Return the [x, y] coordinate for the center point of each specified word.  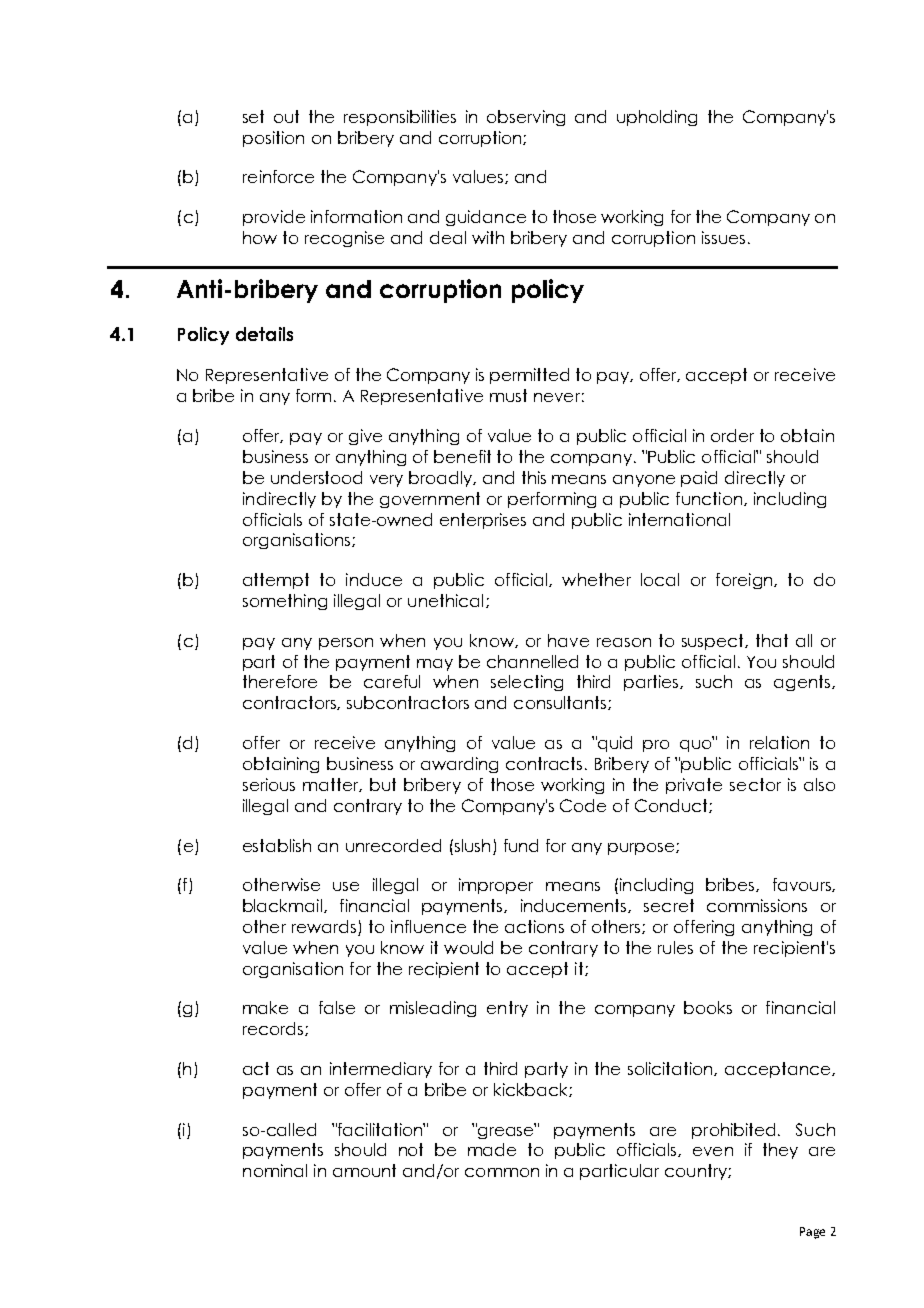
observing [526, 118]
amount [364, 1170]
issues [723, 237]
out [286, 116]
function [709, 498]
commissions [757, 905]
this [534, 477]
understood [316, 477]
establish [277, 845]
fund [521, 845]
